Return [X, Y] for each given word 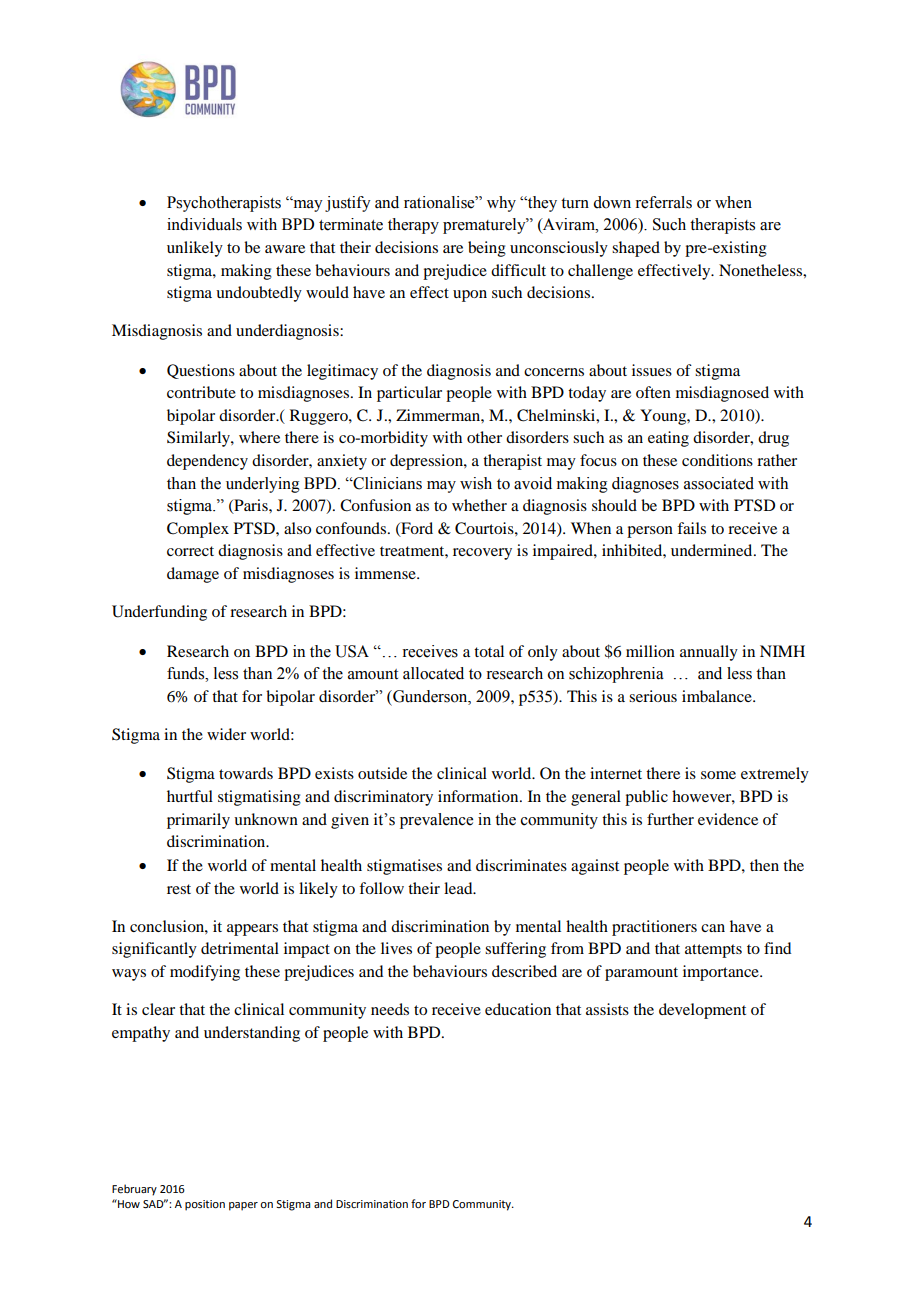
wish [476, 483]
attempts [713, 951]
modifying [205, 973]
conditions [717, 460]
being [487, 249]
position [205, 1205]
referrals [663, 202]
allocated [433, 673]
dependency [207, 462]
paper [243, 1206]
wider [226, 734]
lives [396, 948]
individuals [204, 224]
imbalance [718, 696]
